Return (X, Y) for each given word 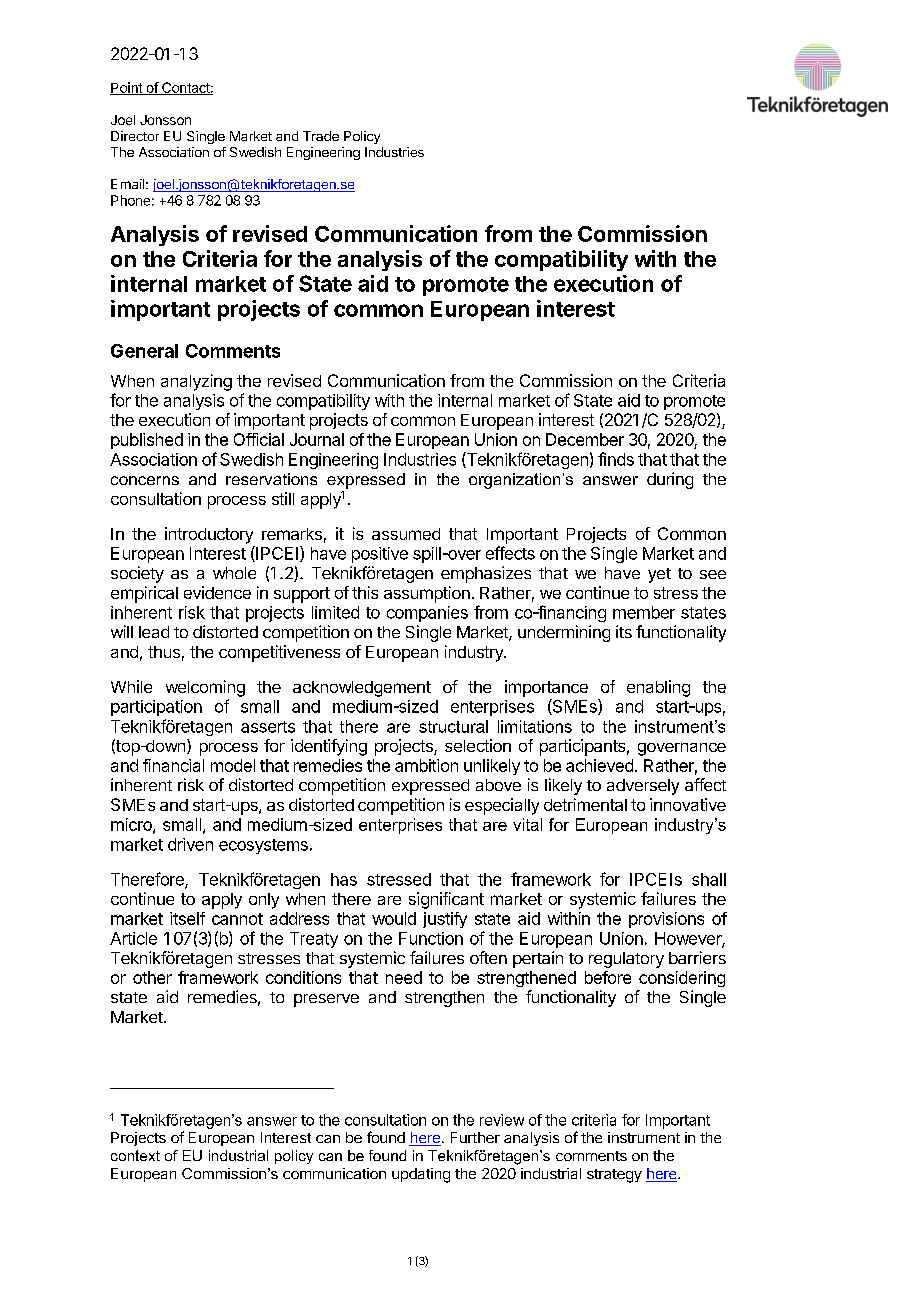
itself (187, 918)
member (644, 612)
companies (427, 614)
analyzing (196, 382)
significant (446, 900)
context (135, 1155)
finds (616, 459)
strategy (614, 1176)
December (585, 439)
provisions (666, 920)
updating (421, 1175)
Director (135, 136)
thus (164, 652)
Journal (317, 439)
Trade (321, 136)
